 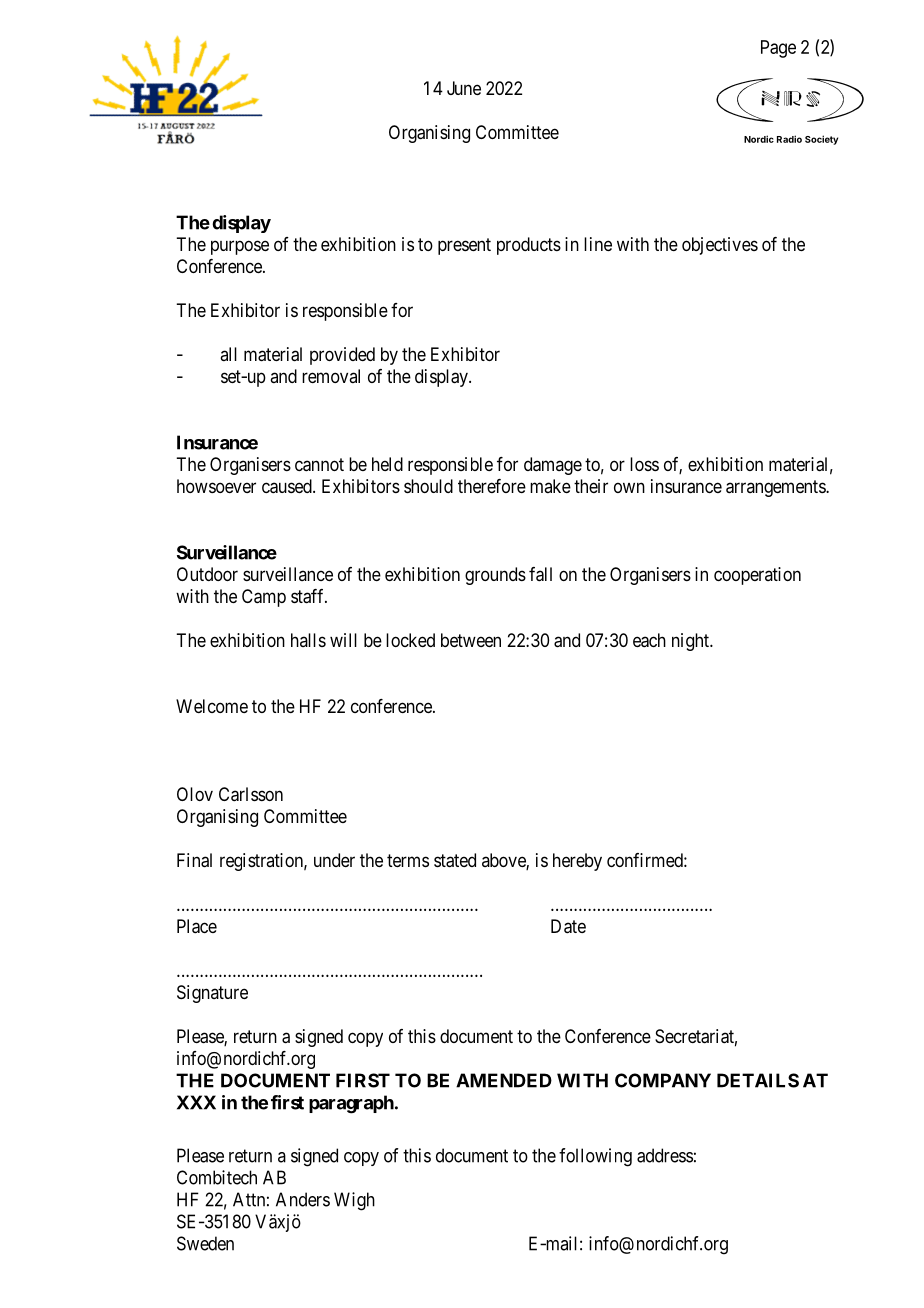 I want to click on therefore, so click(x=492, y=486).
